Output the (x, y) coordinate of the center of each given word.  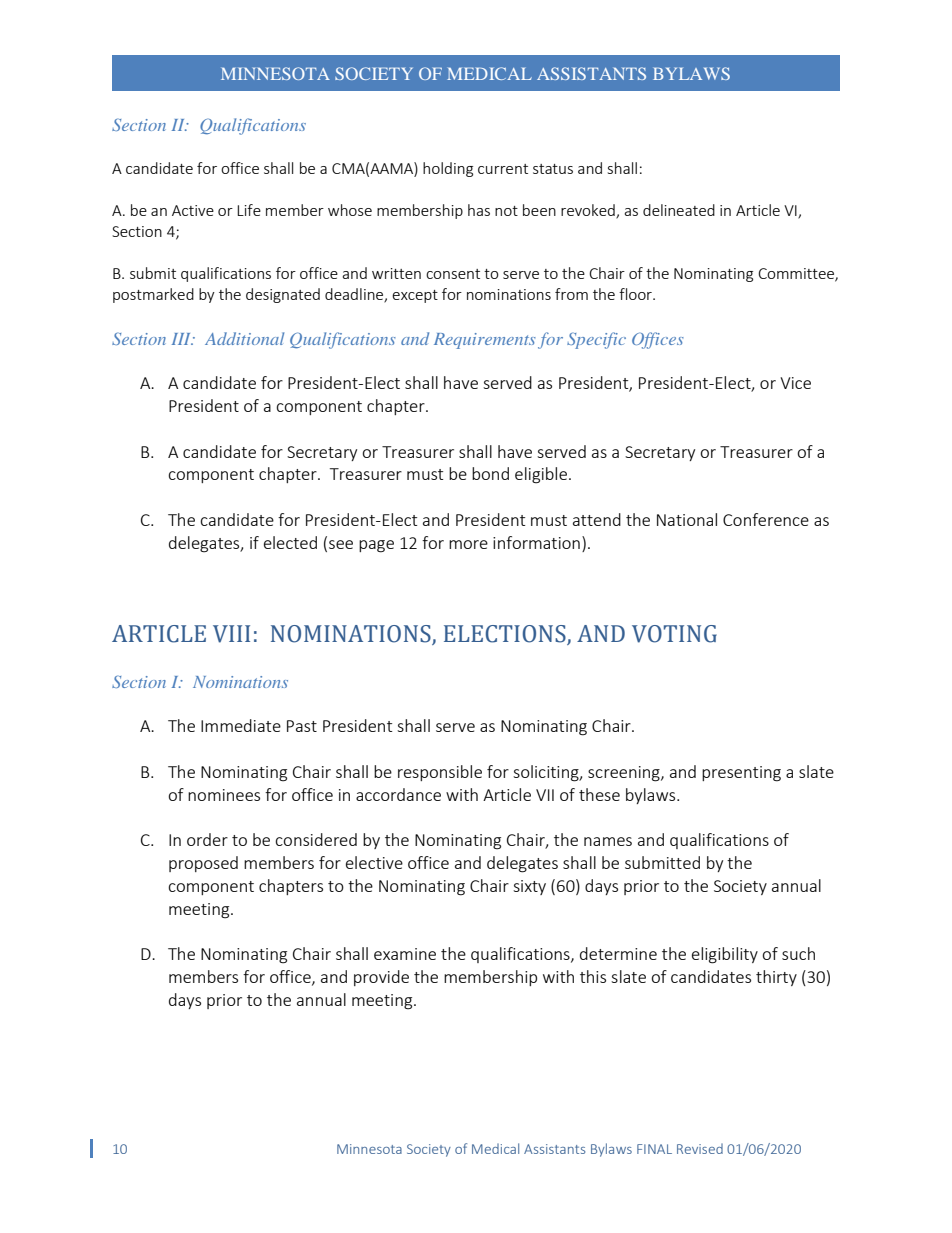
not (506, 211)
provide (381, 978)
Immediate (241, 725)
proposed (203, 864)
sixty (529, 887)
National (687, 519)
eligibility (725, 955)
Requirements (485, 341)
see (341, 544)
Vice (795, 383)
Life (249, 210)
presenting (741, 774)
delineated (679, 210)
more (468, 544)
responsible (440, 773)
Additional (244, 338)
